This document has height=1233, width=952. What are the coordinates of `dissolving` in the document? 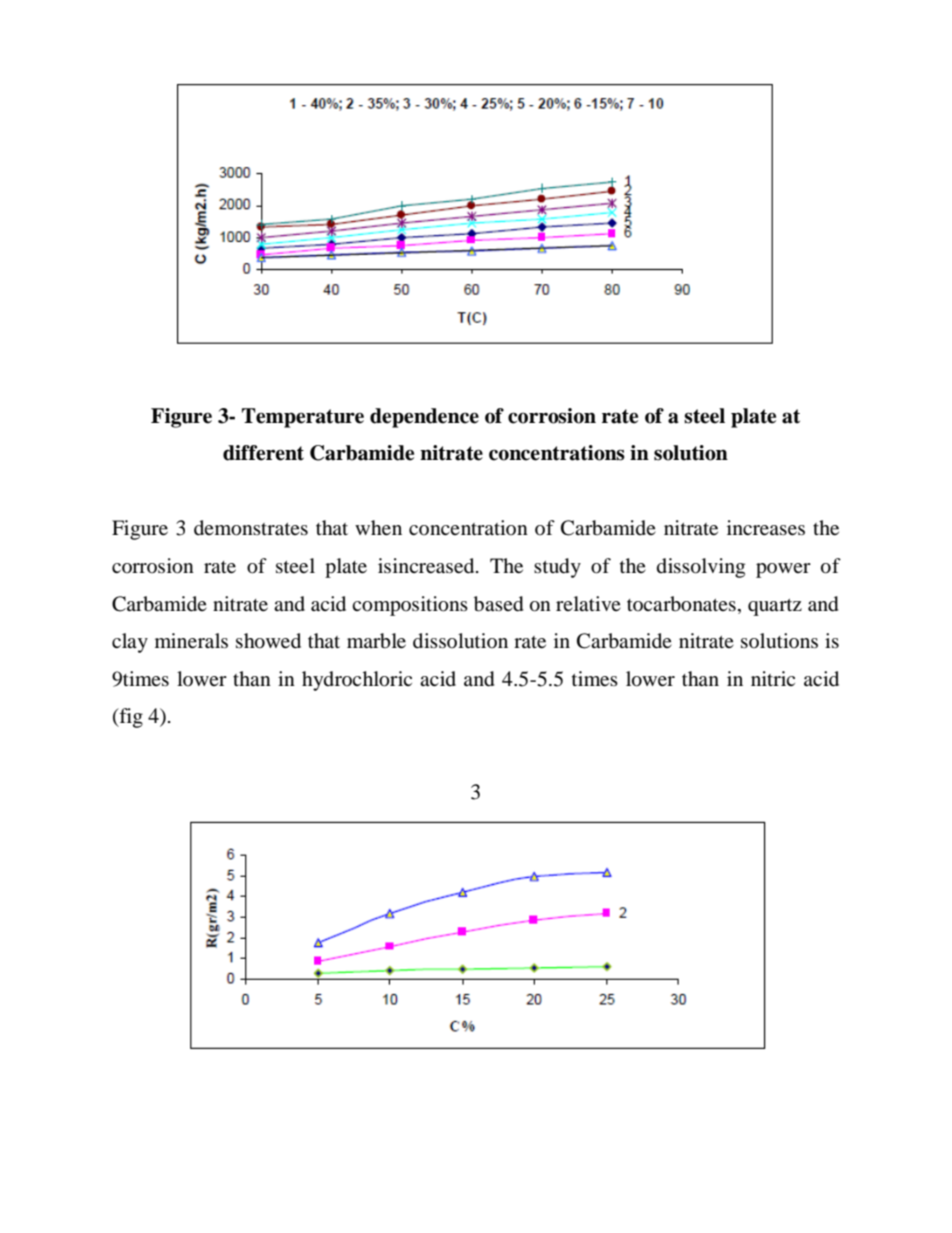 It's located at (701, 568).
